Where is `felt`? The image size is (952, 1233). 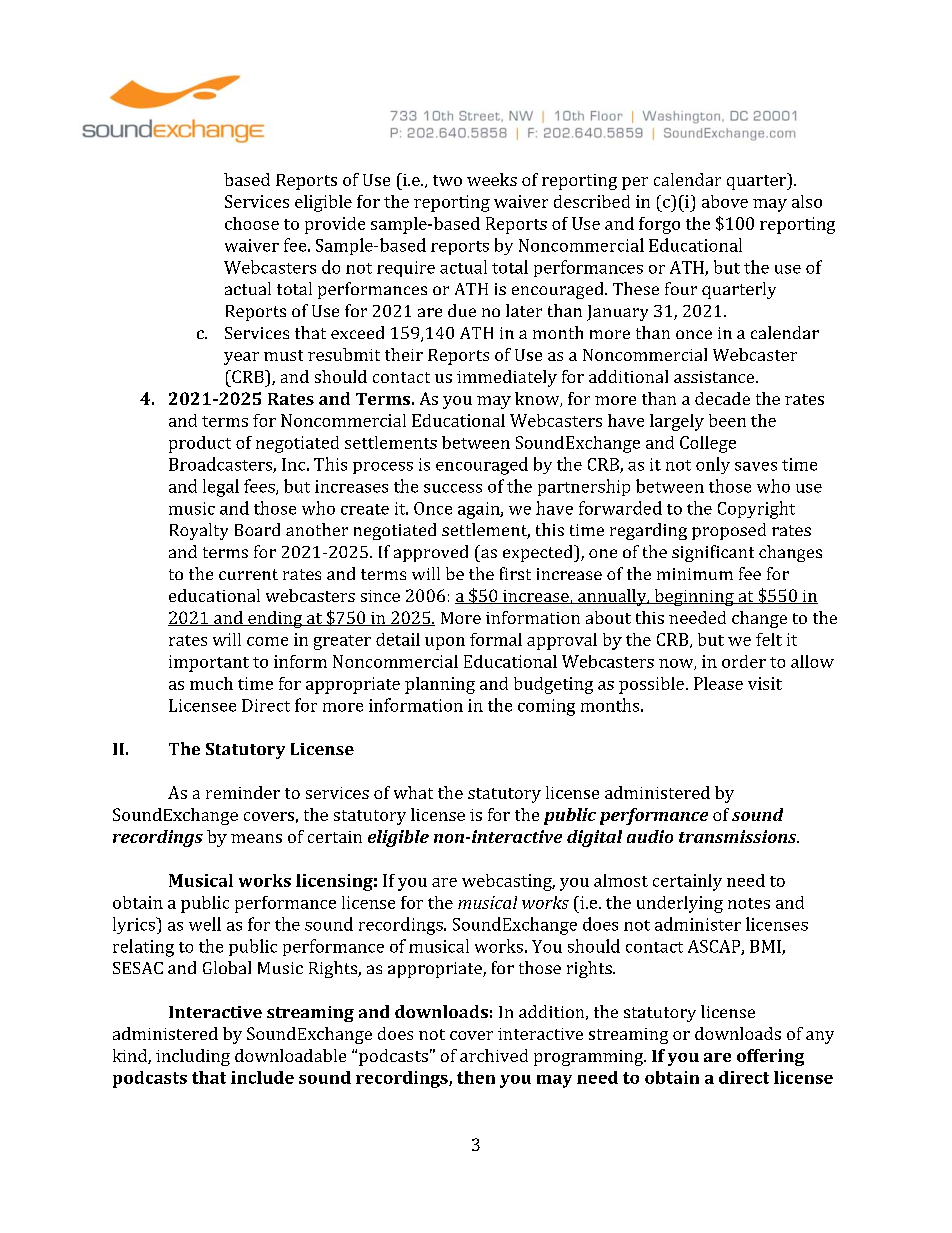
felt is located at coordinates (769, 639).
